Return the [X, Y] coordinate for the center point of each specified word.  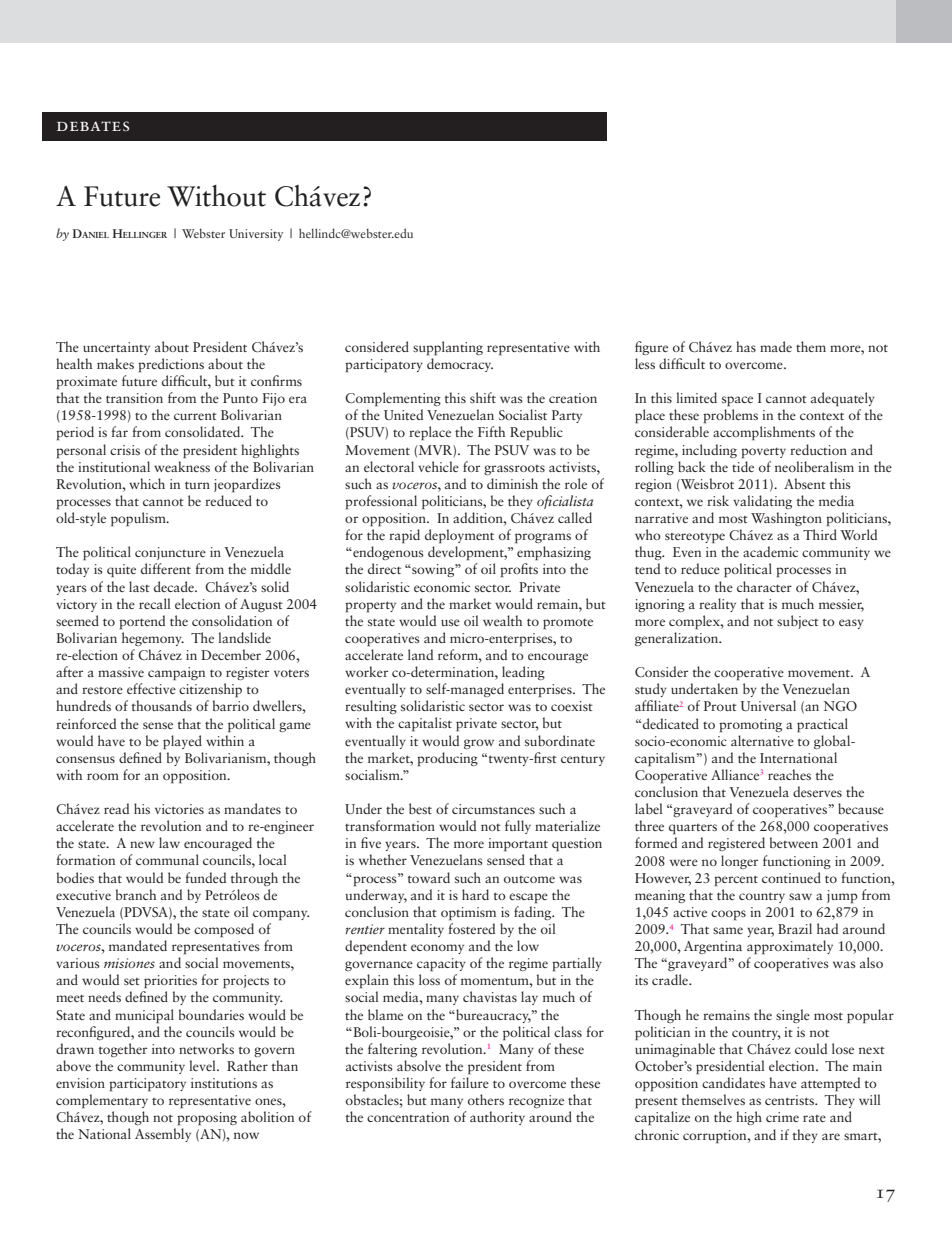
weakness [182, 466]
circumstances [493, 809]
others [486, 1099]
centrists [790, 1100]
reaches [789, 774]
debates [93, 126]
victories [179, 809]
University [256, 235]
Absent [805, 483]
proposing [207, 1118]
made [776, 346]
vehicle [438, 466]
